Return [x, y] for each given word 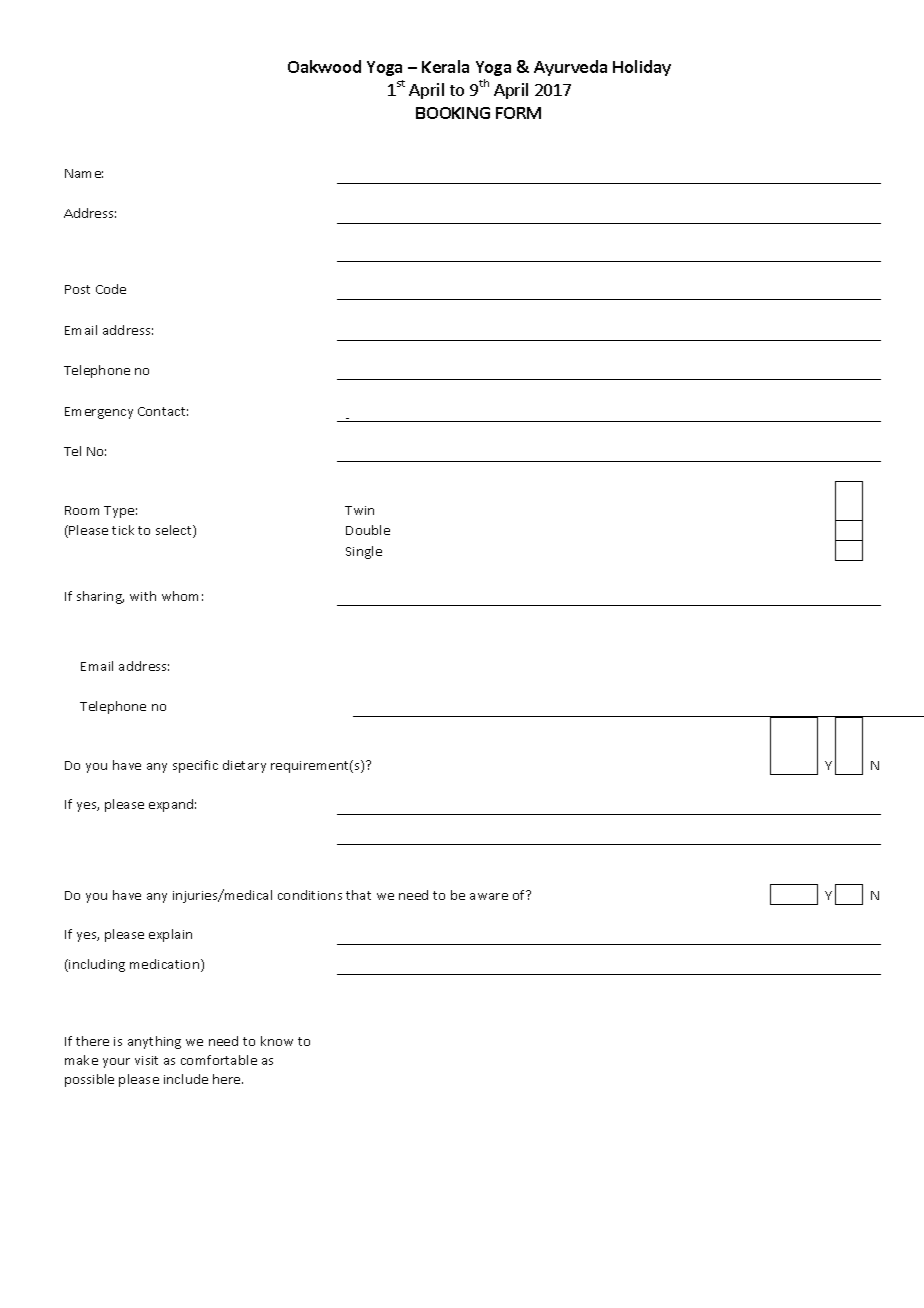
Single [364, 552]
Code [111, 289]
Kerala [445, 66]
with [143, 596]
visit [146, 1060]
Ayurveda [570, 68]
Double [368, 530]
